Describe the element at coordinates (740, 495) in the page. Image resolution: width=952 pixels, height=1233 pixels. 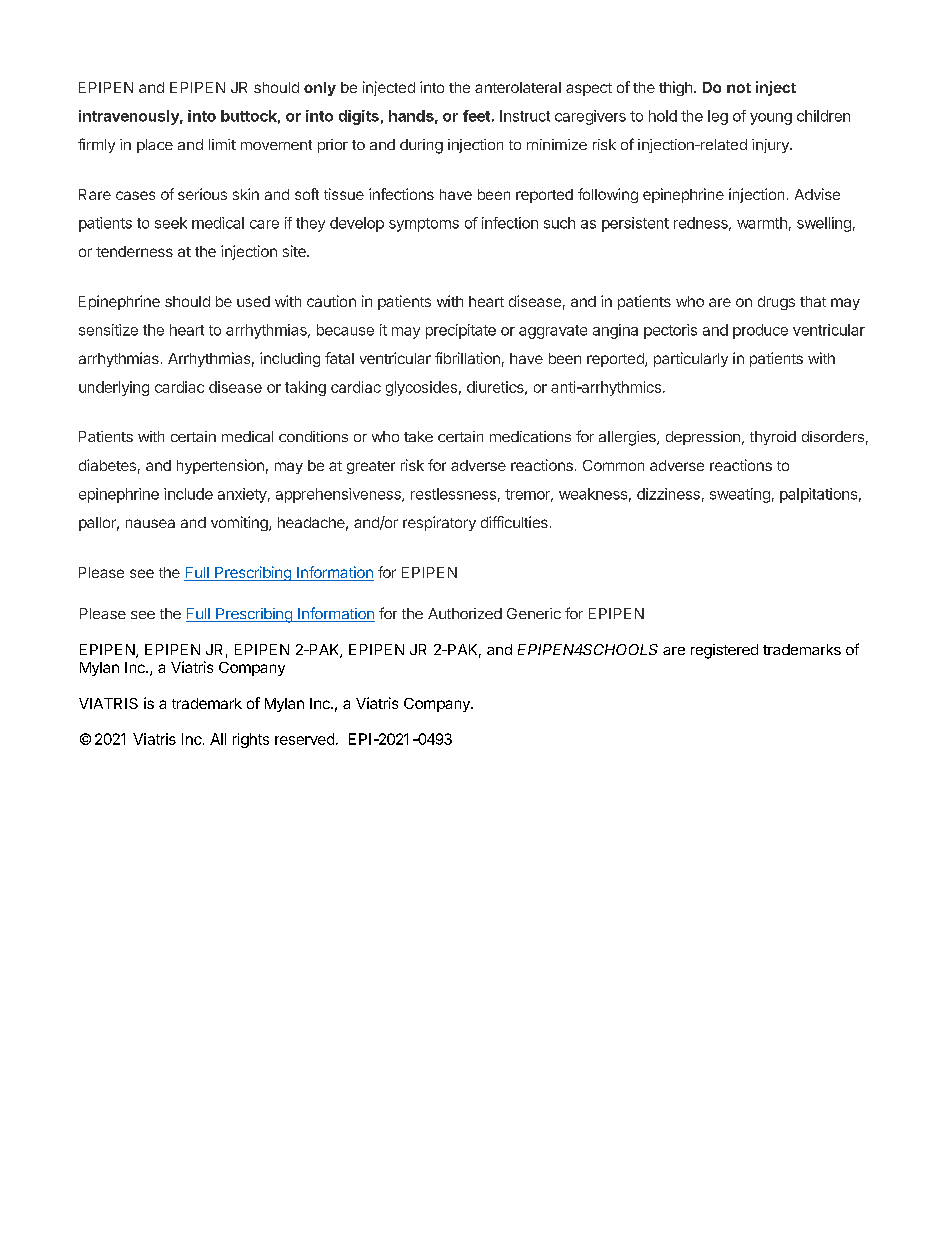
I see `sweating` at that location.
